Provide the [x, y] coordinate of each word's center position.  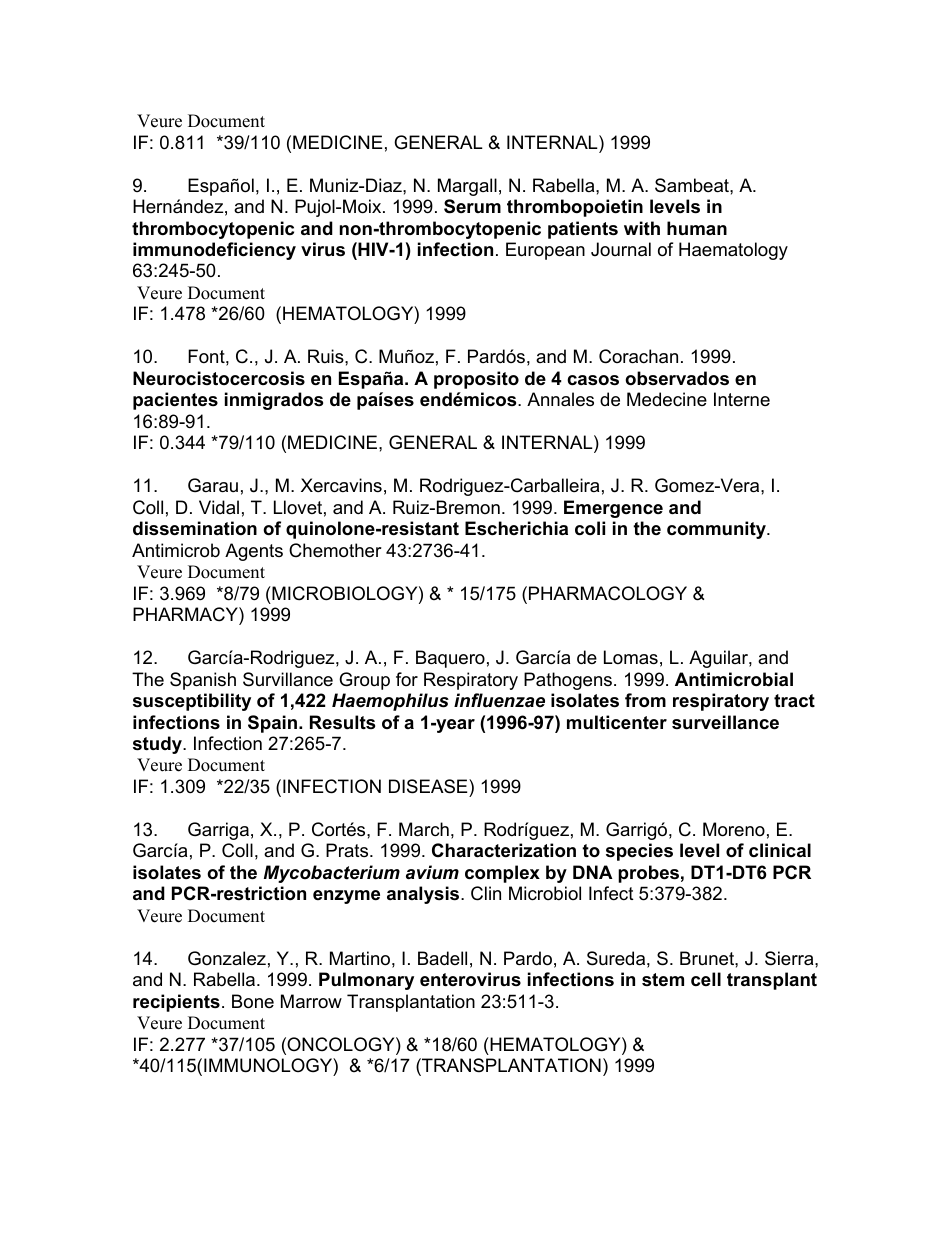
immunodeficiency [214, 251]
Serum [472, 206]
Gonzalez [227, 958]
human [697, 228]
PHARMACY [186, 614]
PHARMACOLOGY [608, 593]
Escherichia [516, 528]
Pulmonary [366, 981]
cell [706, 979]
